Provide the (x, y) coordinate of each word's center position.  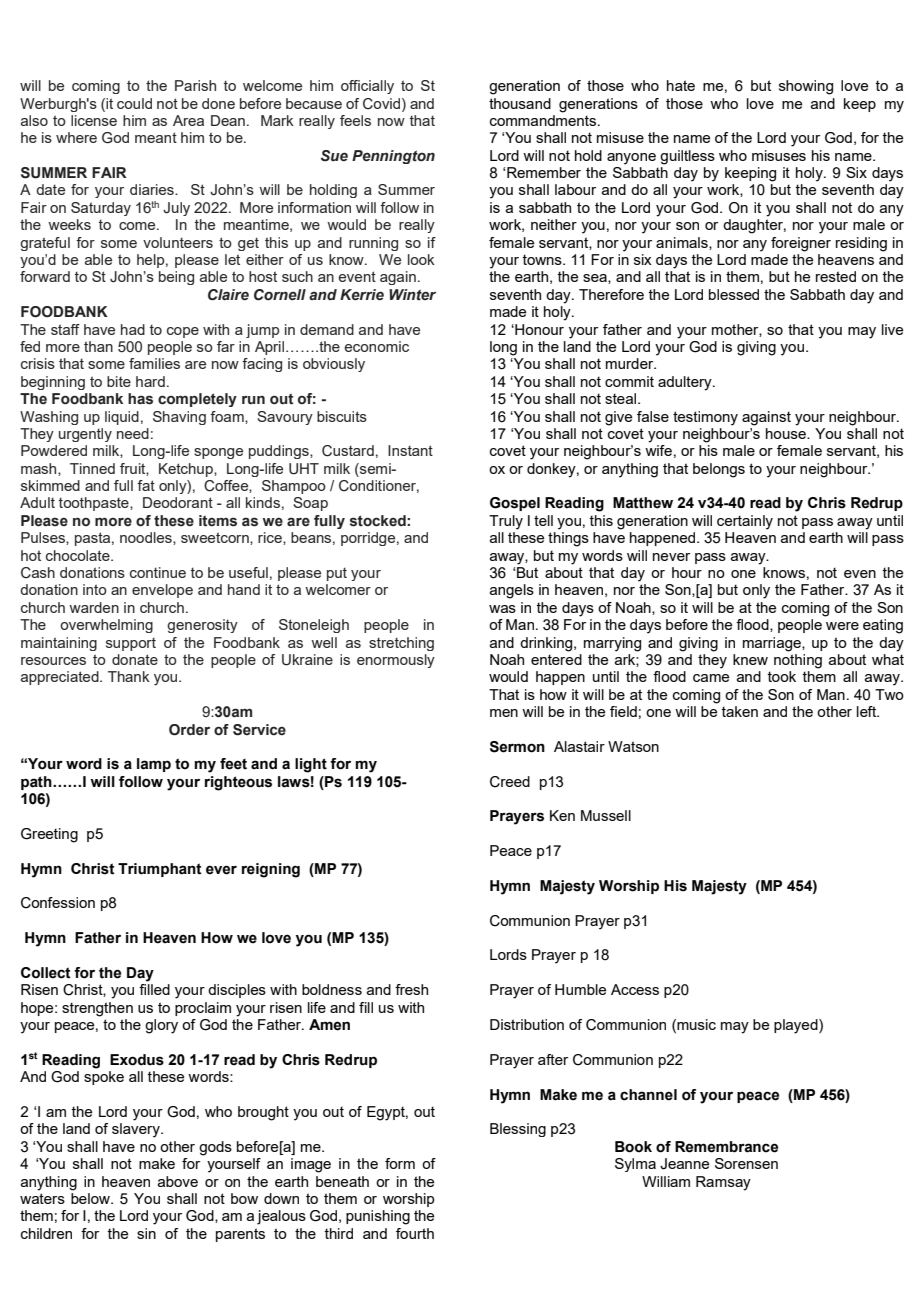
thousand (520, 103)
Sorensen (746, 1163)
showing (806, 87)
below (91, 1198)
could (134, 103)
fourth (415, 1233)
